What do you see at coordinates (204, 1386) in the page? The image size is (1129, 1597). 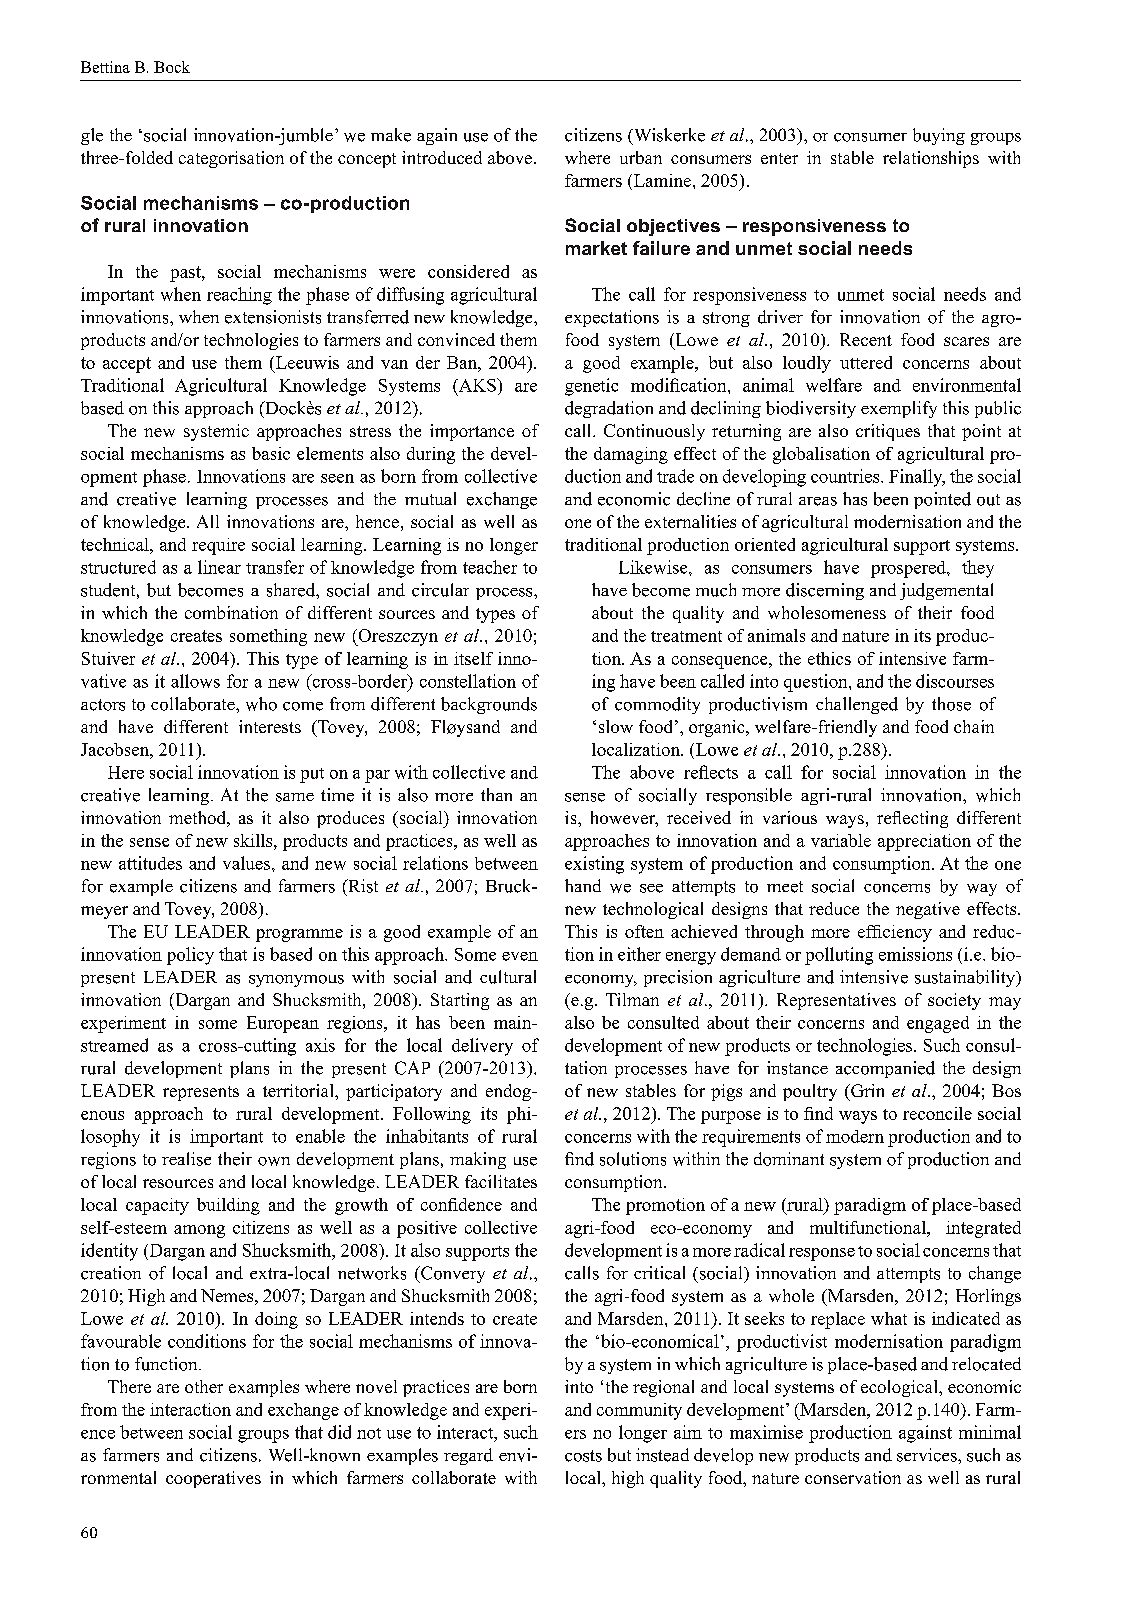 I see `other` at bounding box center [204, 1386].
